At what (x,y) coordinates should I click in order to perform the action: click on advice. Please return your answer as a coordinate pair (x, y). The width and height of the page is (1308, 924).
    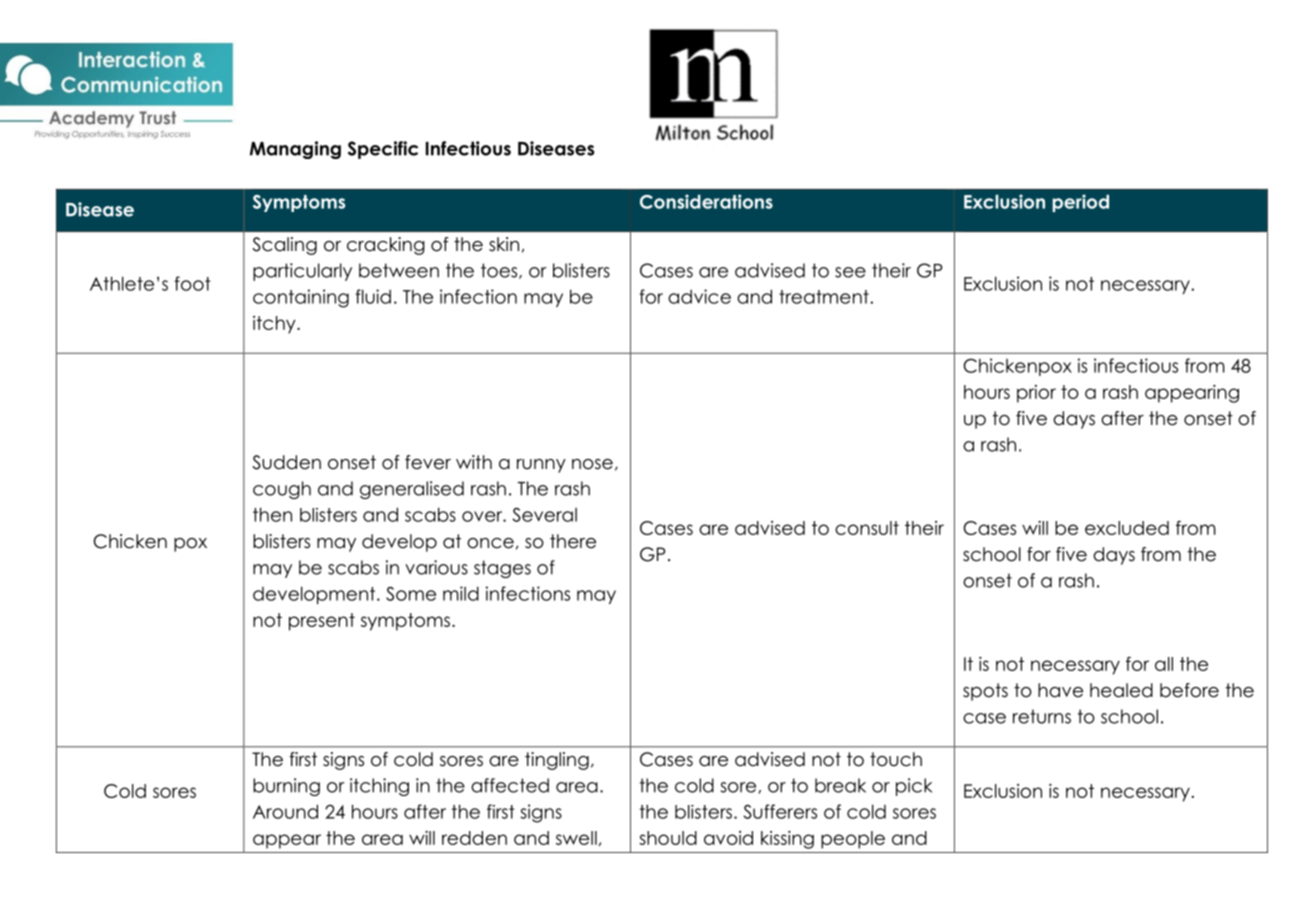
    Looking at the image, I should click on (699, 296).
